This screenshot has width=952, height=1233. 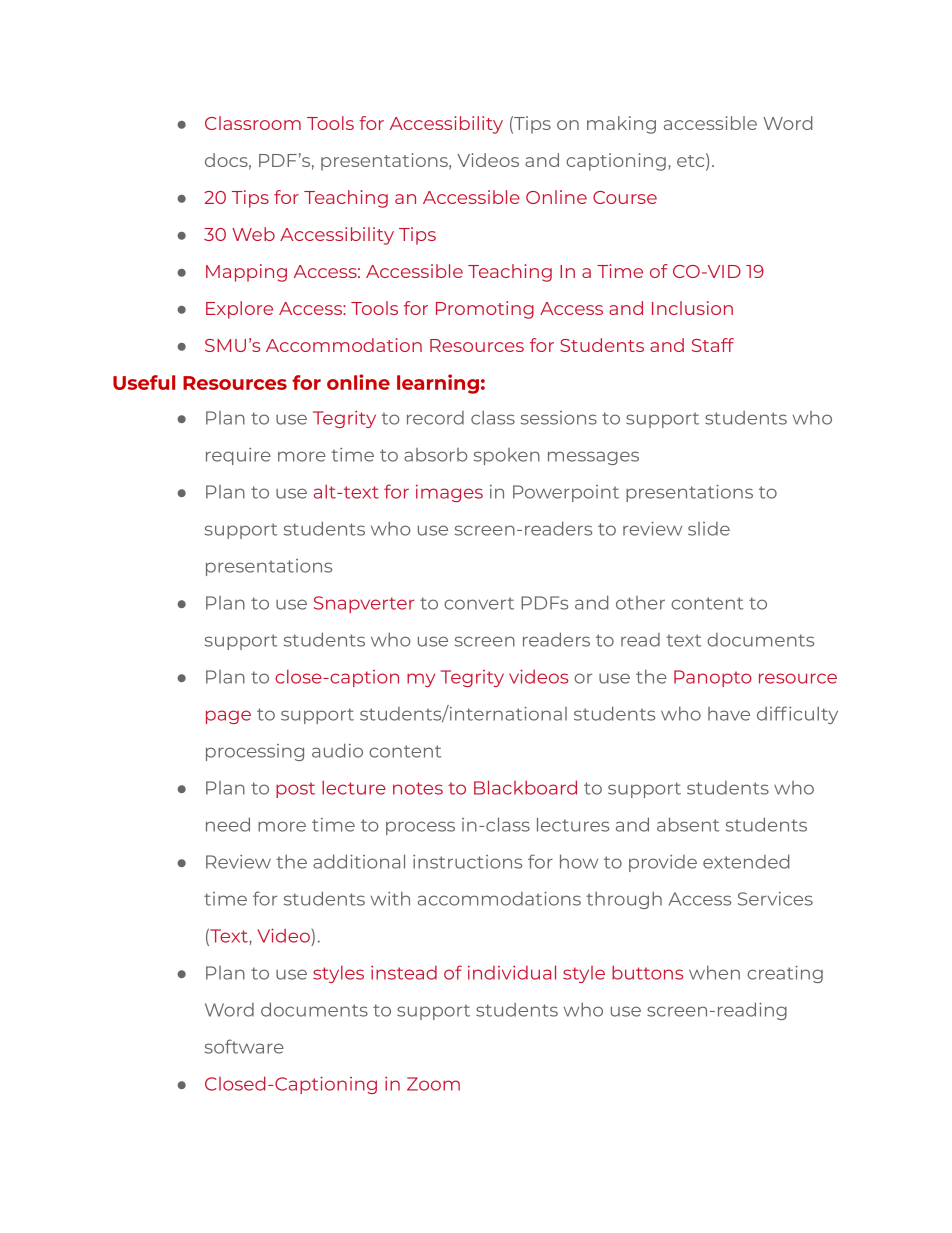 I want to click on have, so click(x=729, y=714).
